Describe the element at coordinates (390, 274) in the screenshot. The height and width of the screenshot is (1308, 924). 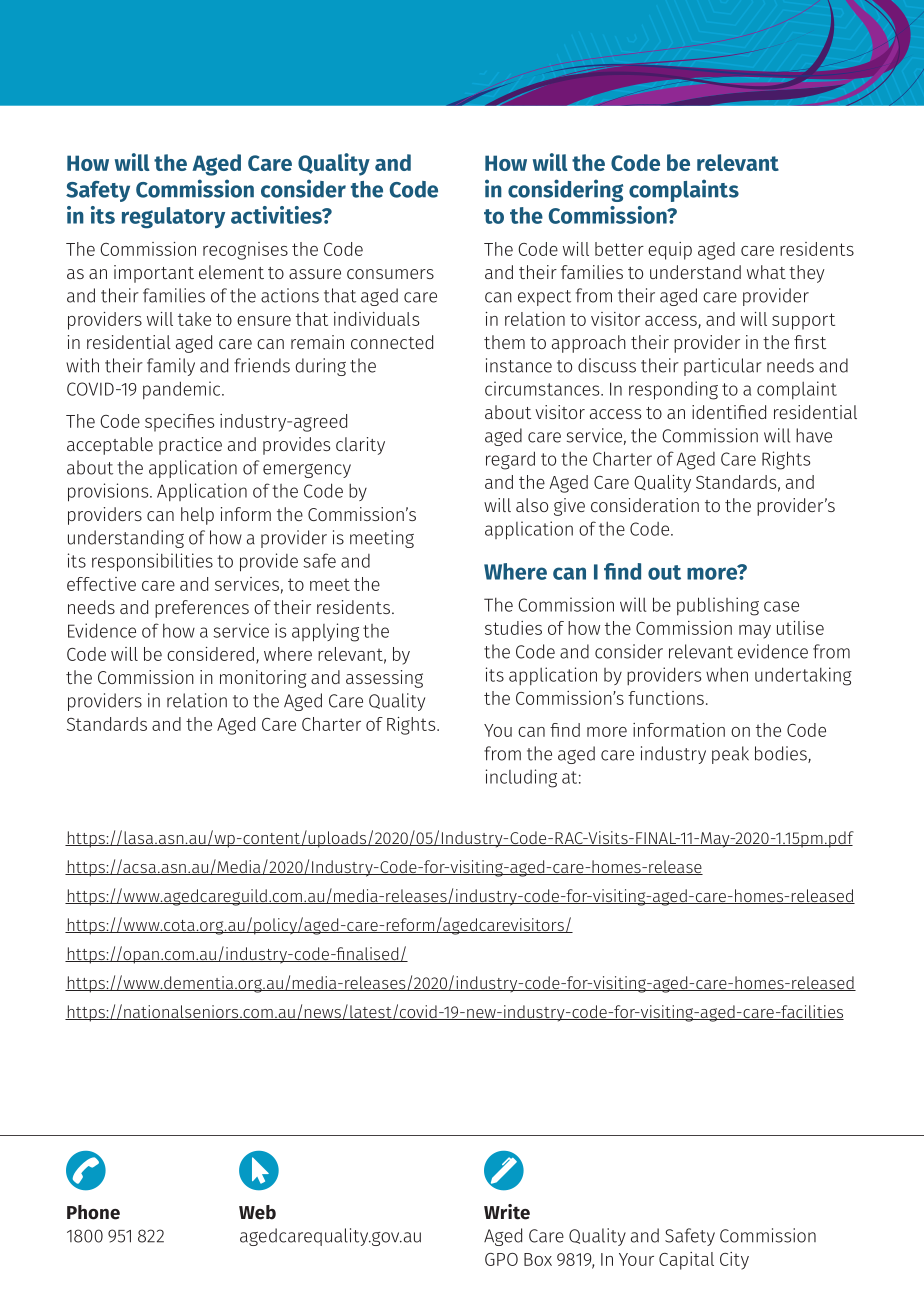
I see `consumers` at that location.
